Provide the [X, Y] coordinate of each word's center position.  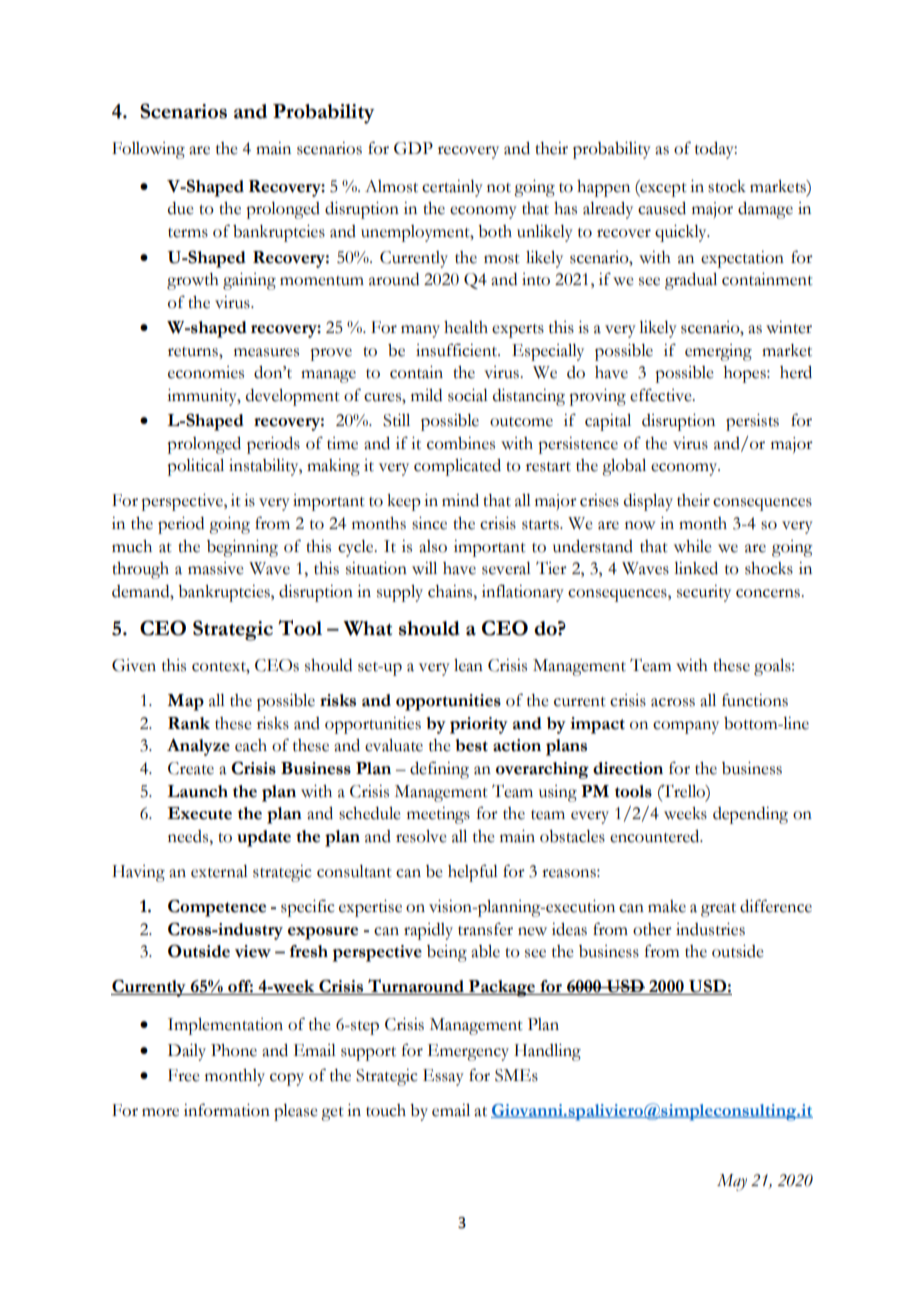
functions [755, 700]
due [181, 208]
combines [461, 443]
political [195, 467]
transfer [485, 929]
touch [386, 1110]
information [227, 1110]
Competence [217, 908]
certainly [452, 188]
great [718, 910]
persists [752, 422]
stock [727, 186]
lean [468, 665]
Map [185, 702]
